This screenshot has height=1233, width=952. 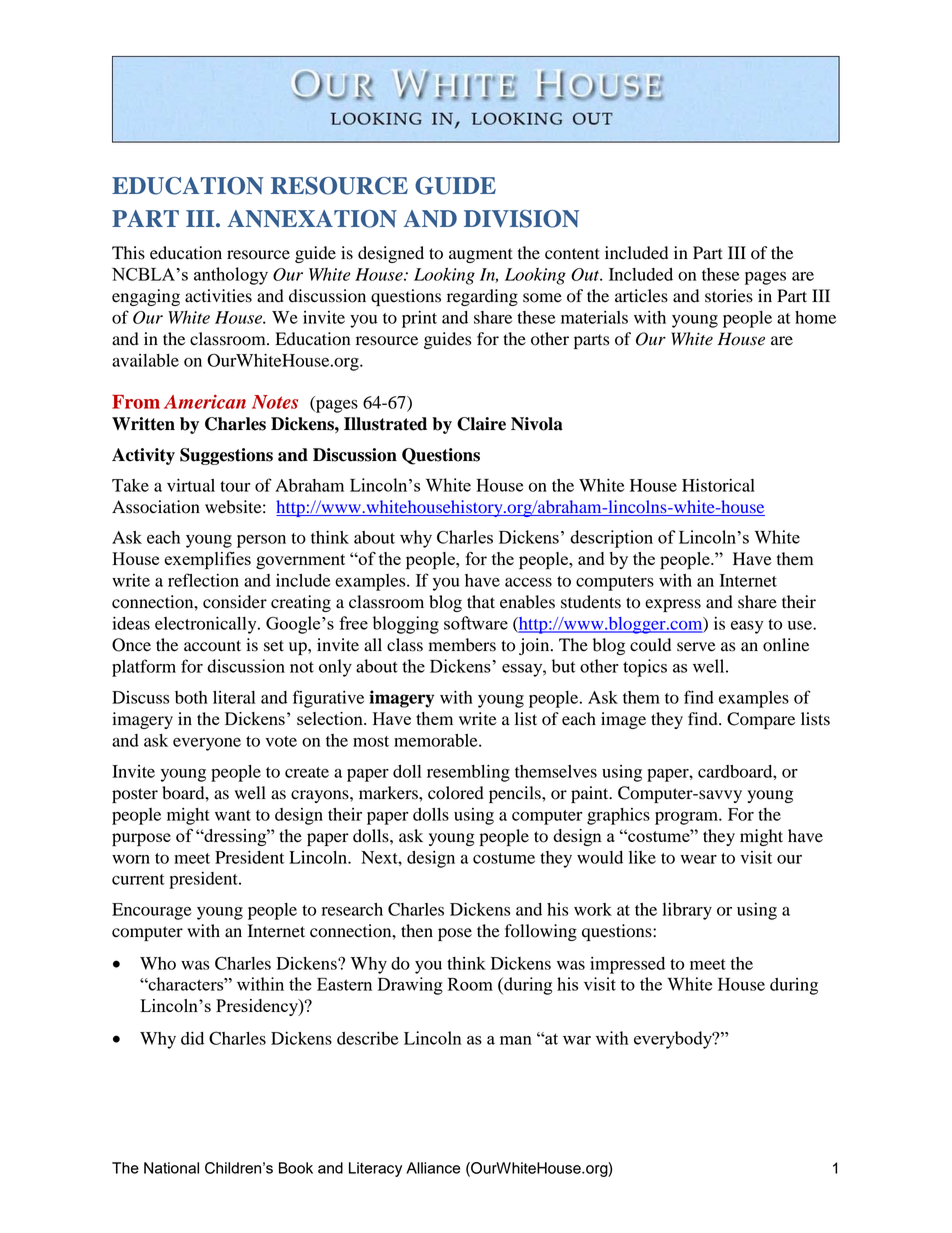 What do you see at coordinates (456, 793) in the screenshot?
I see `colored` at bounding box center [456, 793].
